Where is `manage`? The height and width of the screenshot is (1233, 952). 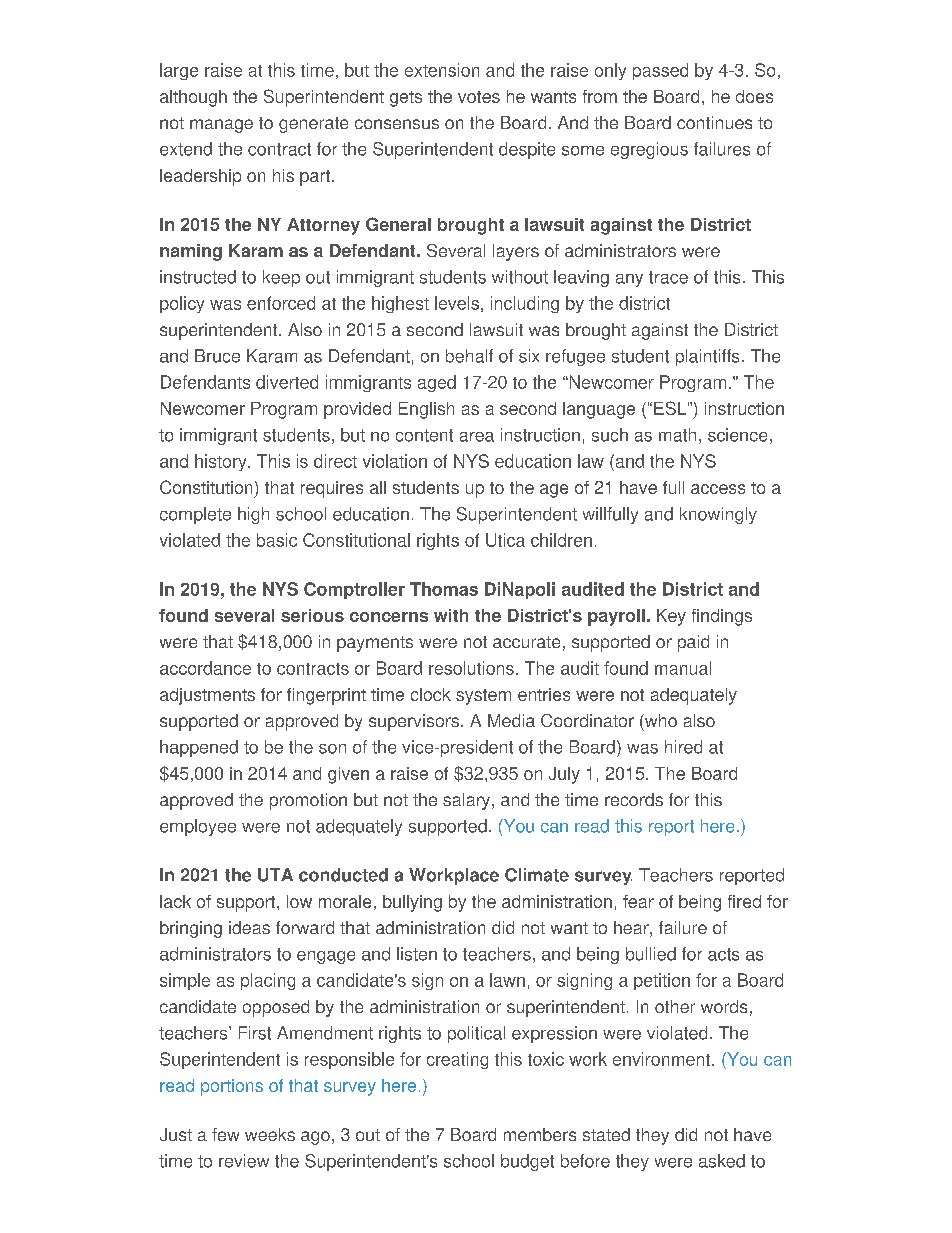 manage is located at coordinates (221, 126).
